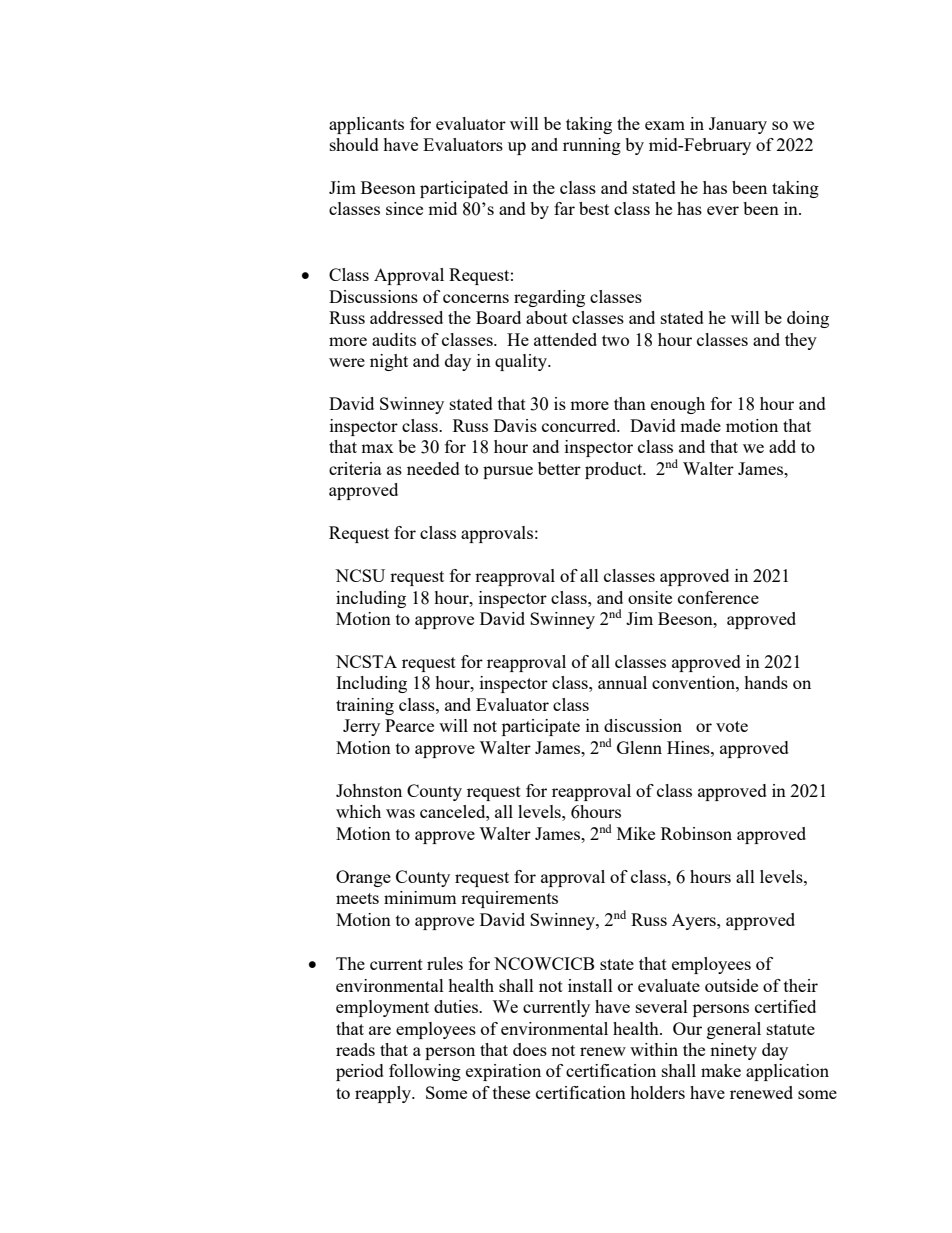 The height and width of the page is (1233, 952). Describe the element at coordinates (696, 833) in the page. I see `Robinson` at that location.
